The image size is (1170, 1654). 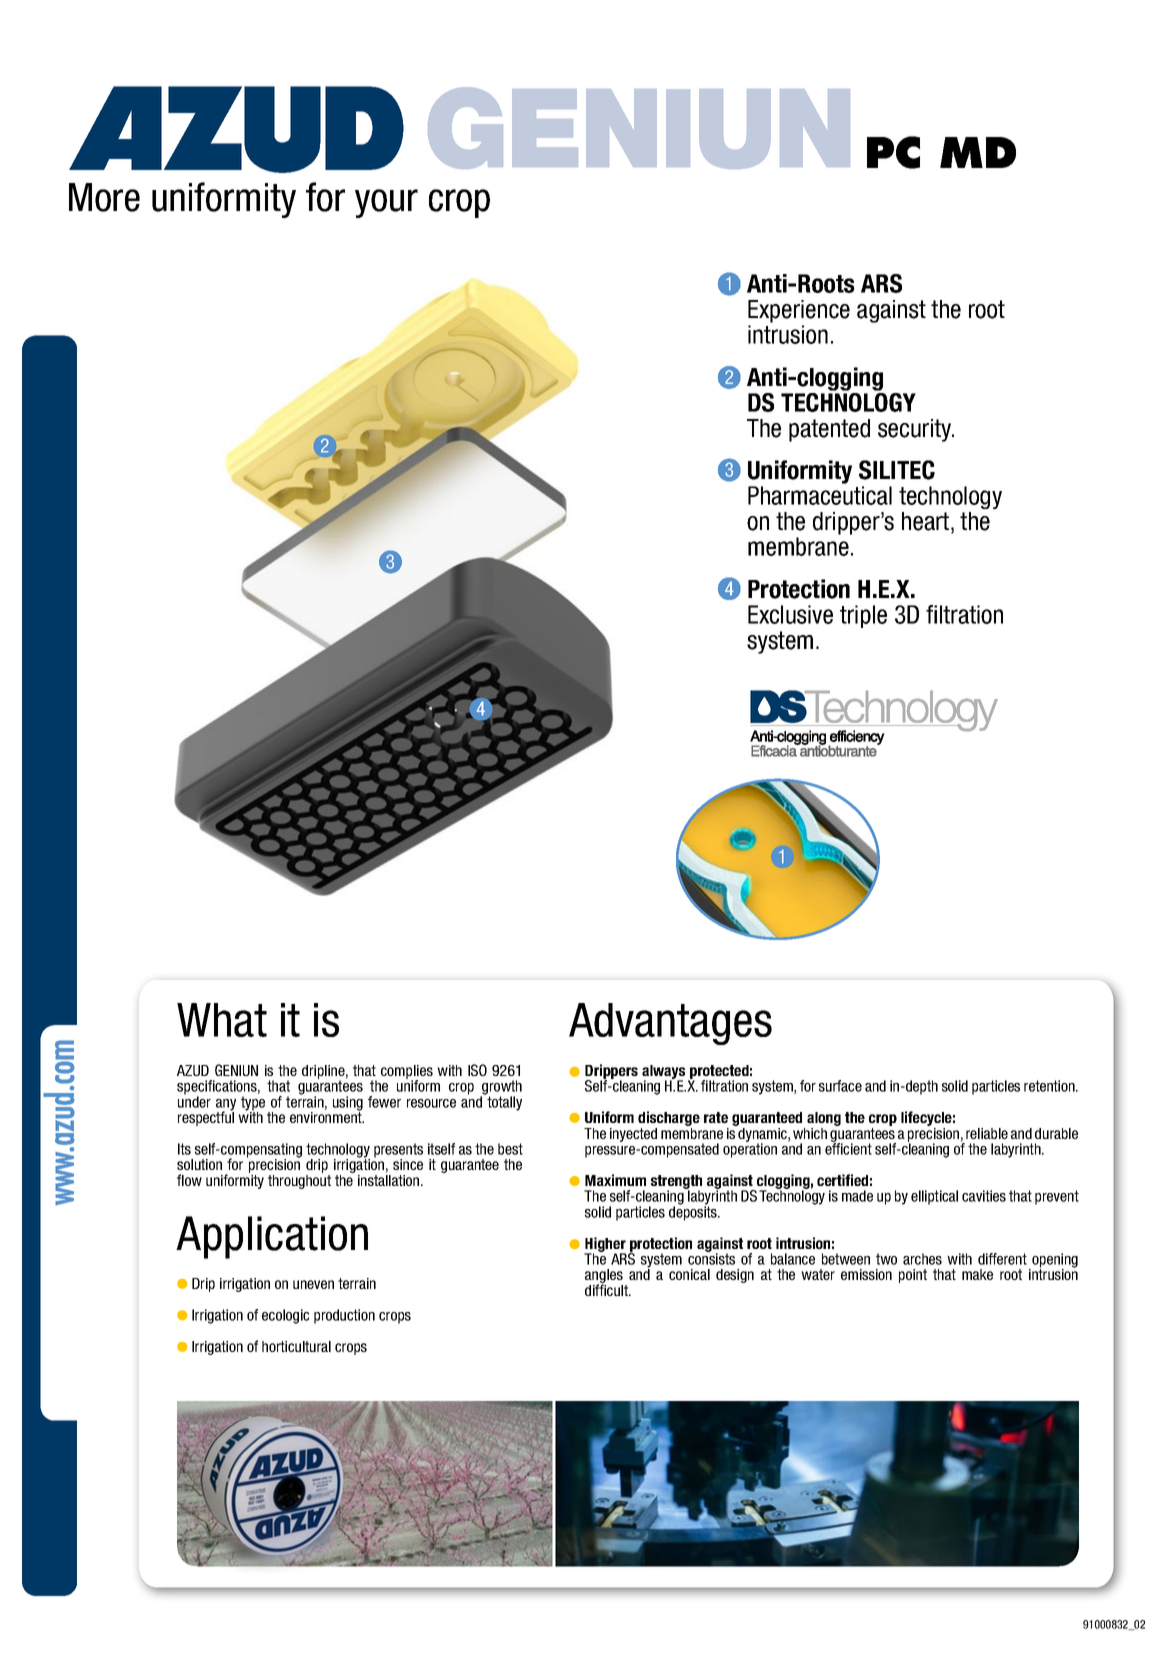 What do you see at coordinates (222, 1020) in the screenshot?
I see `What` at bounding box center [222, 1020].
